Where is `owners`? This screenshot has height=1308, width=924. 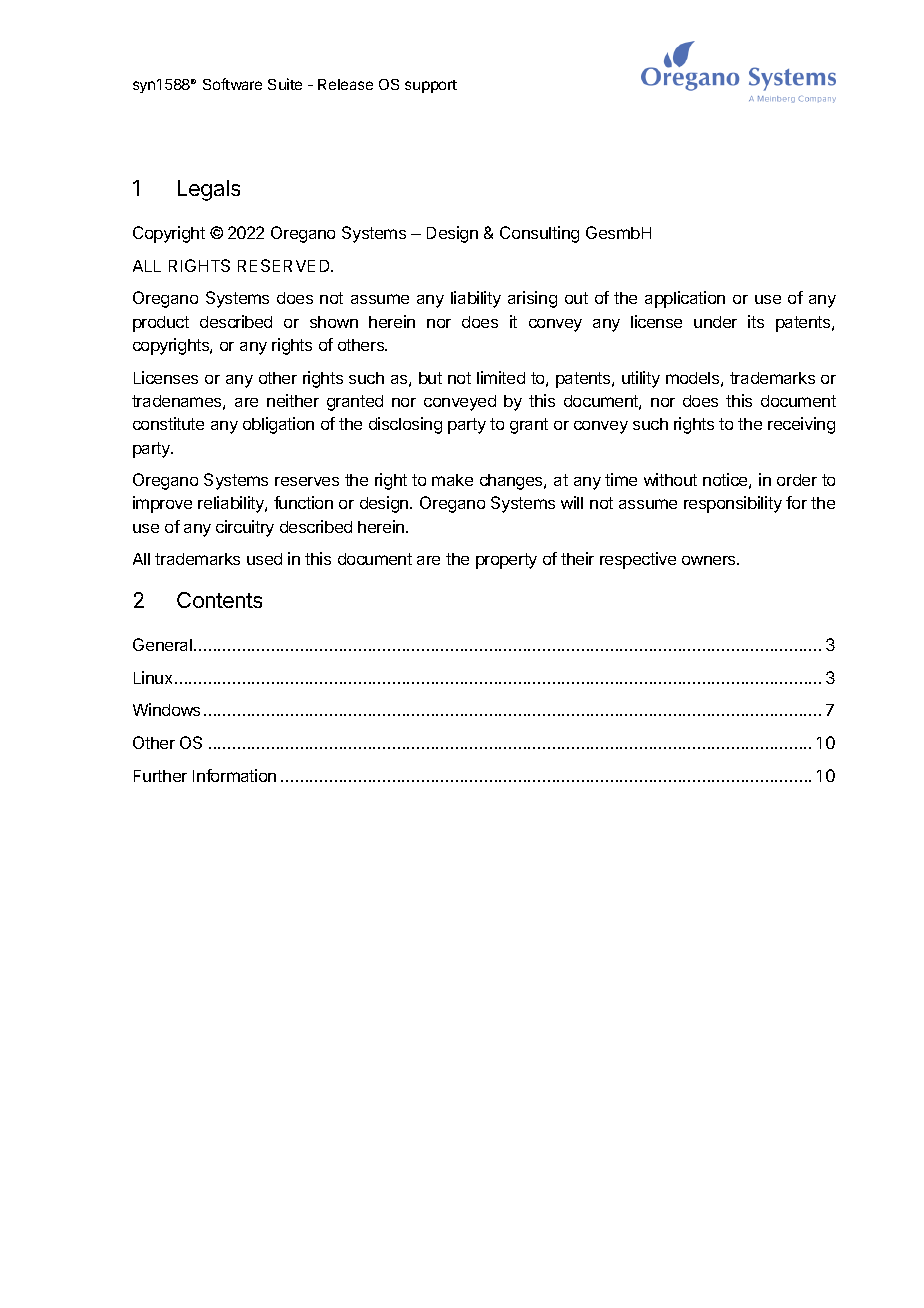
owners is located at coordinates (710, 560).
